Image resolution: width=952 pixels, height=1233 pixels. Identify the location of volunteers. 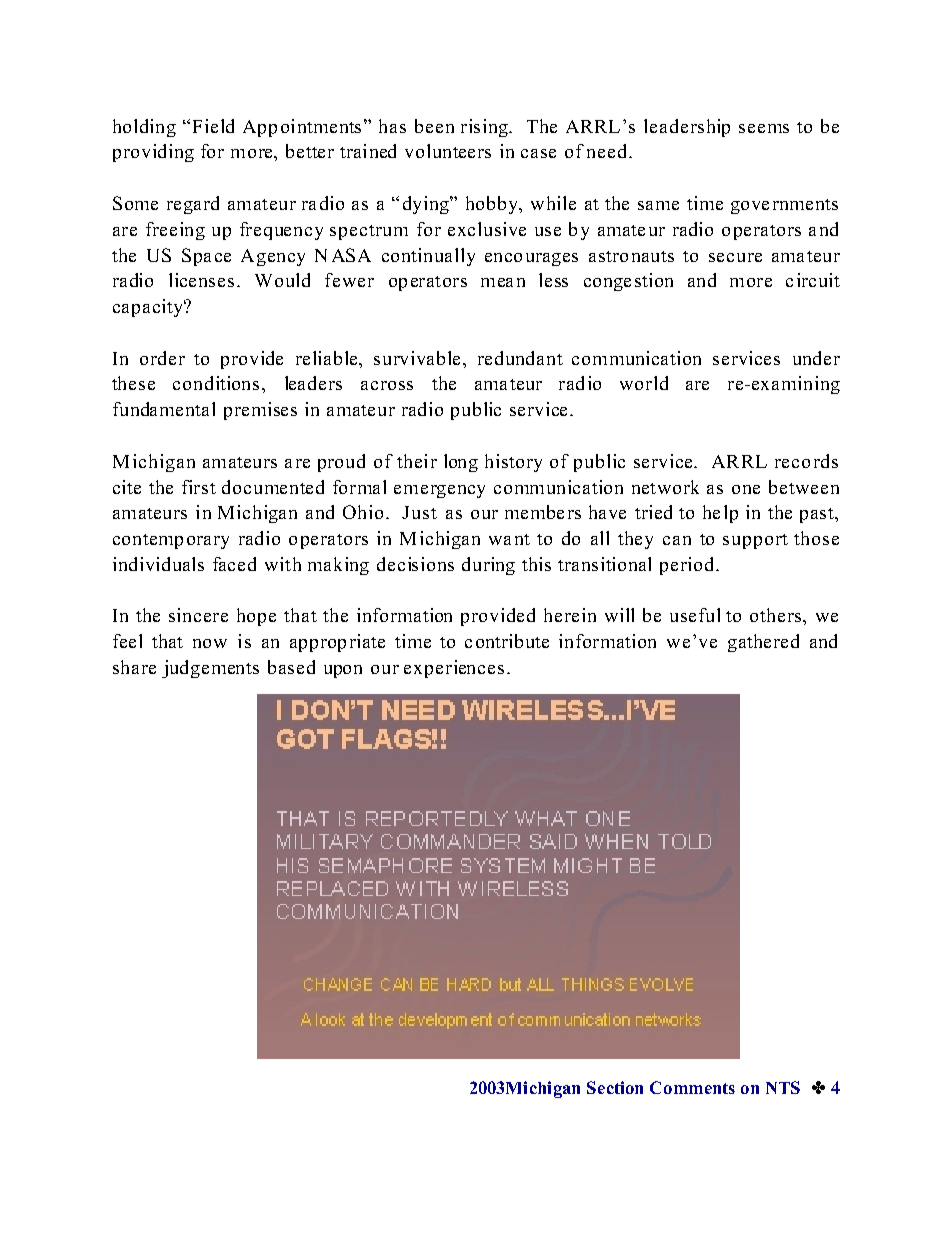
(448, 151).
